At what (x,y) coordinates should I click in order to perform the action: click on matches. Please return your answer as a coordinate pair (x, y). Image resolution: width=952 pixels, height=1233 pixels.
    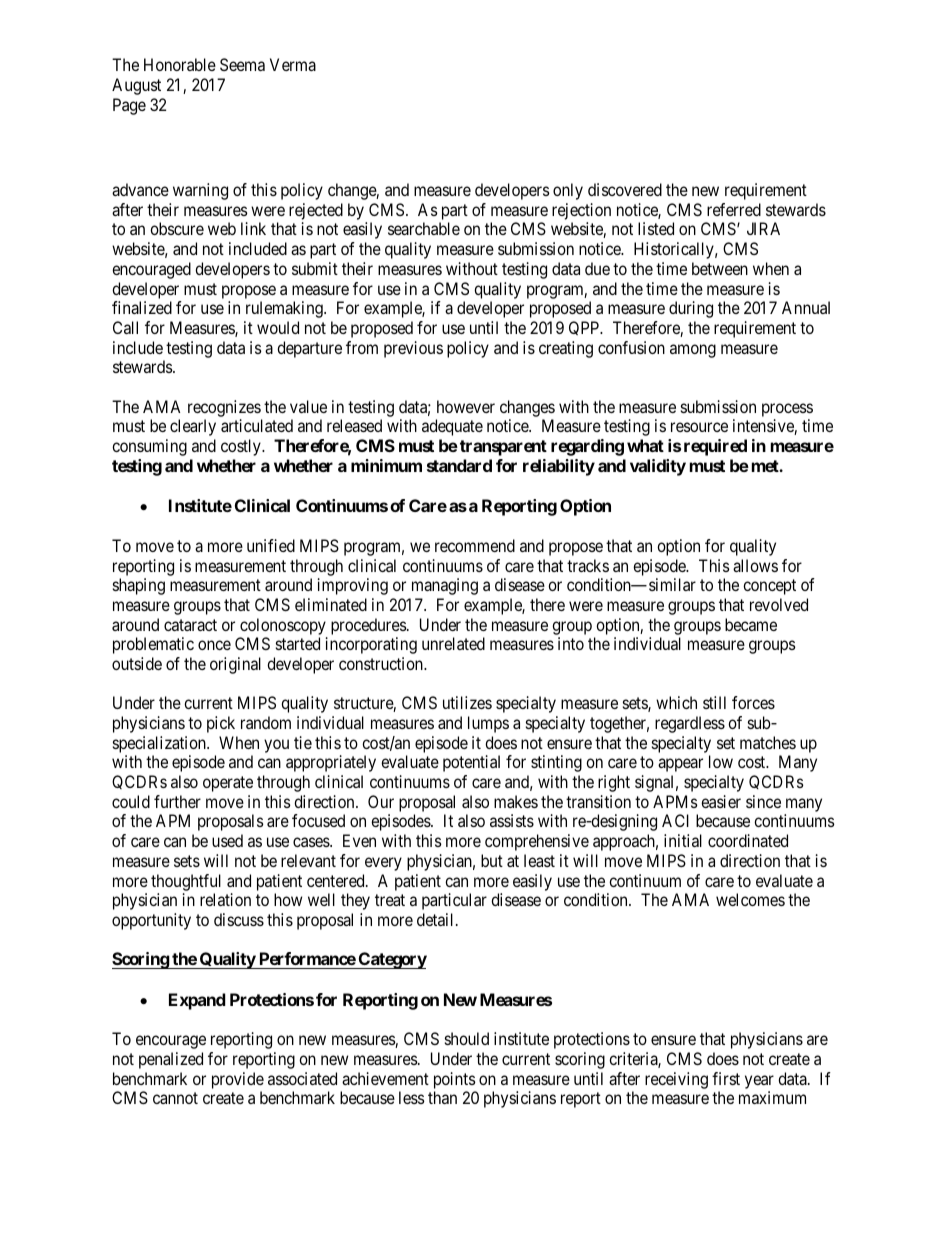
    Looking at the image, I should click on (768, 742).
